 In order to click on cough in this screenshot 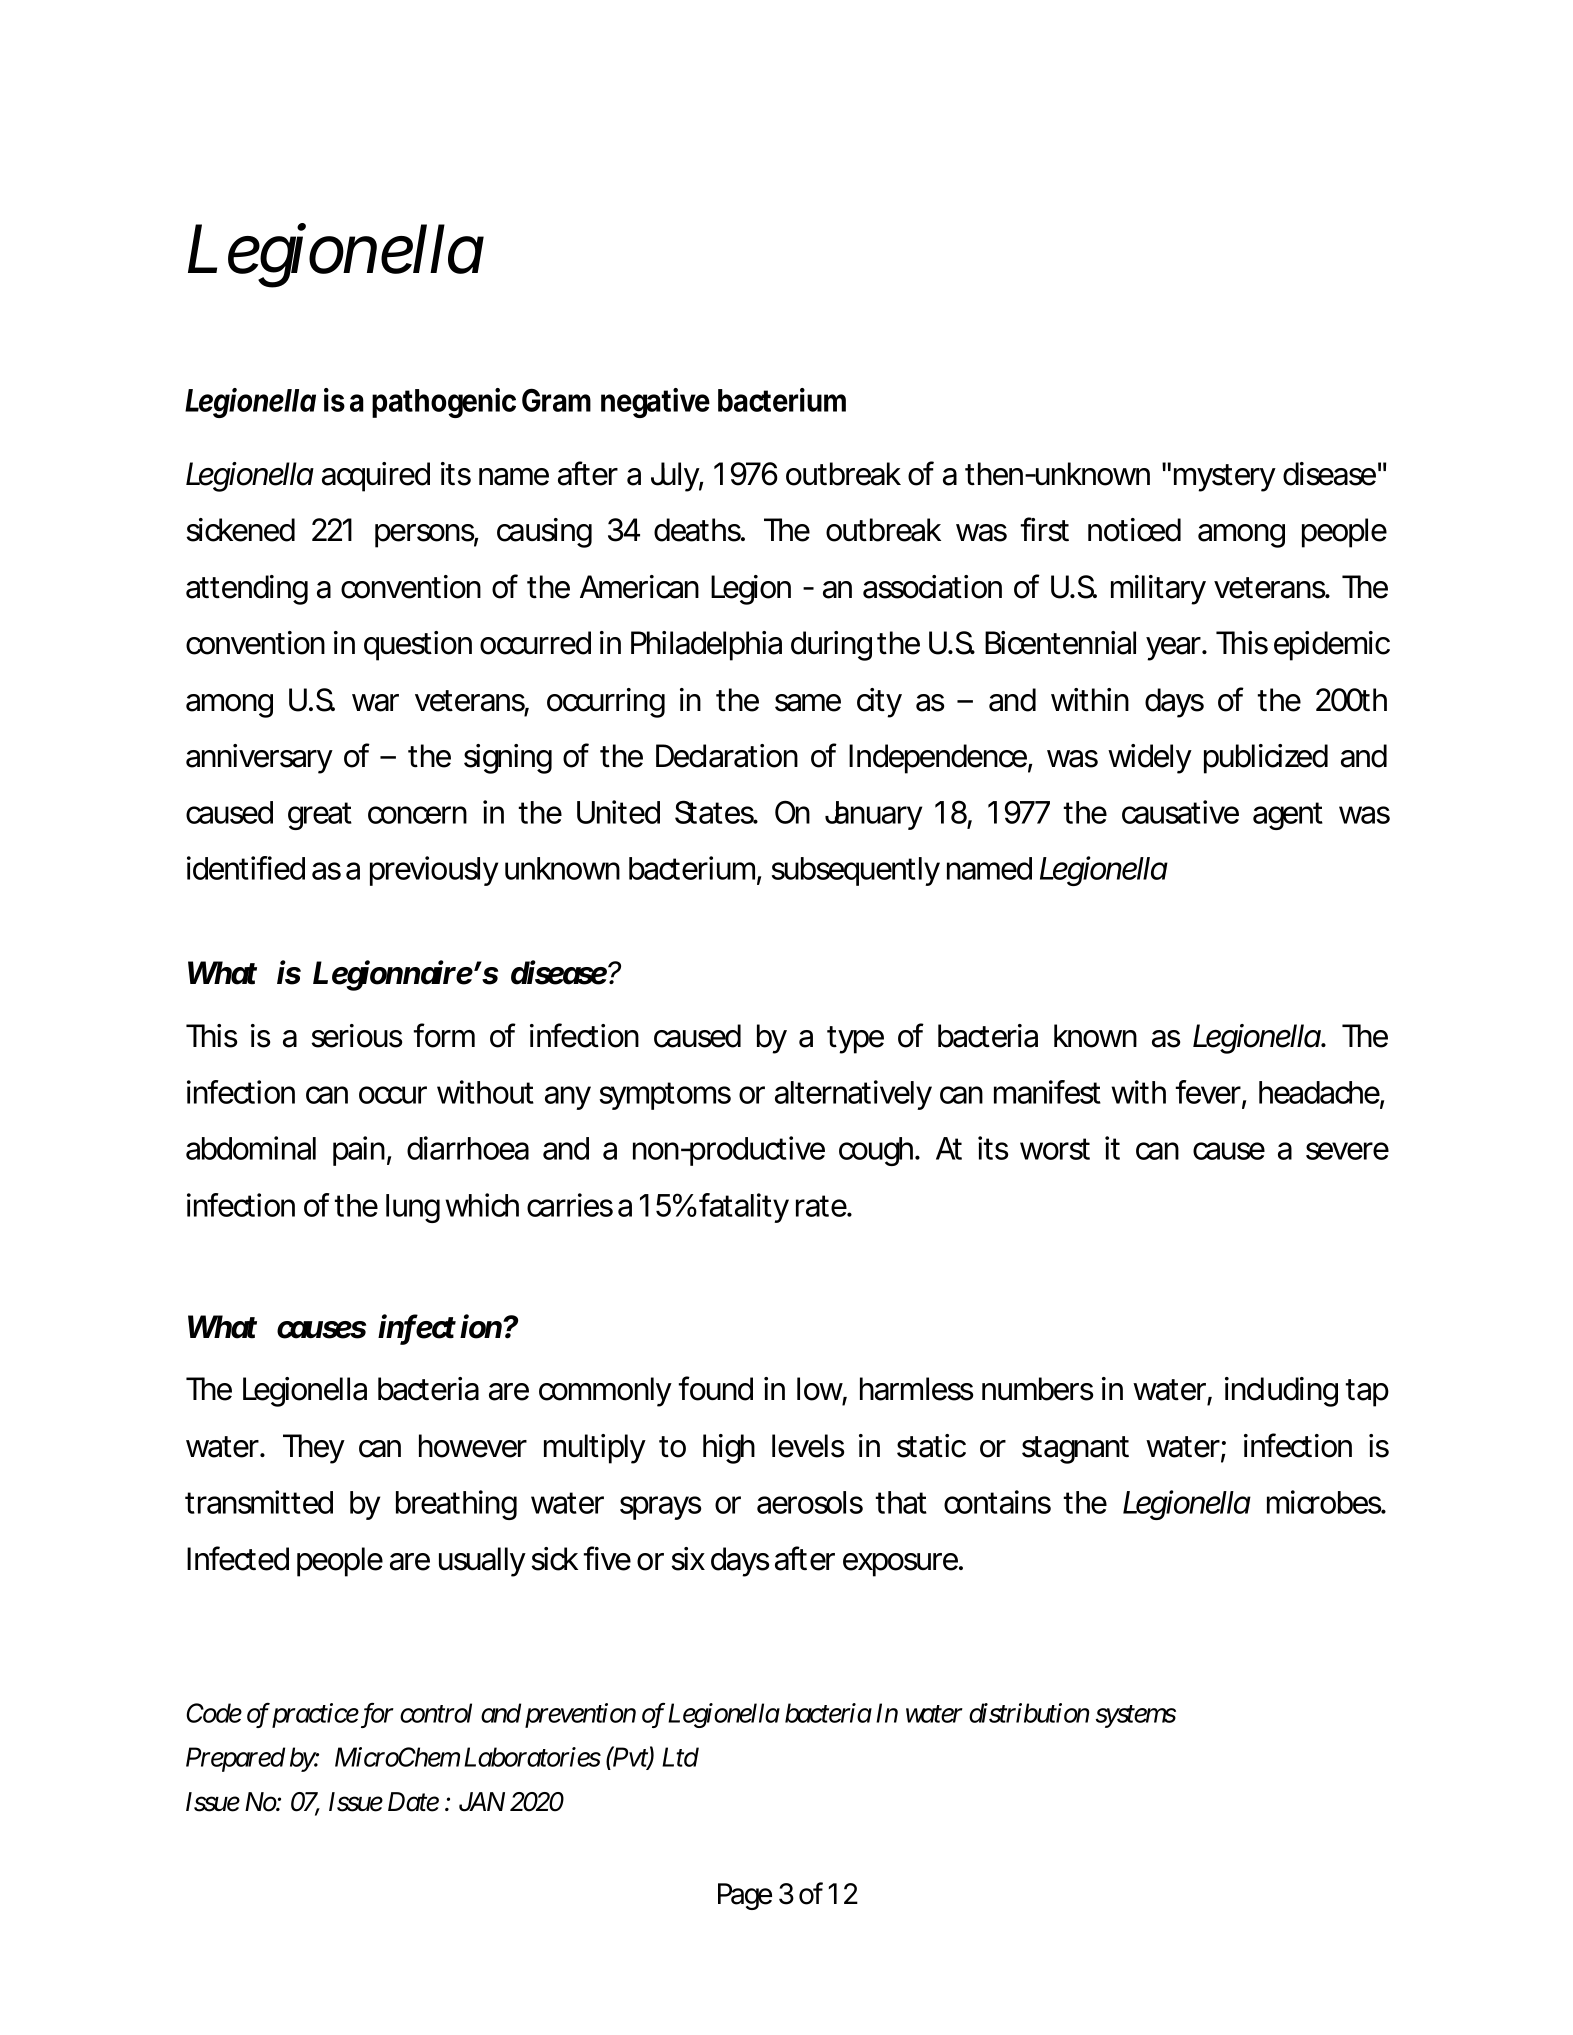, I will do `click(877, 1151)`.
